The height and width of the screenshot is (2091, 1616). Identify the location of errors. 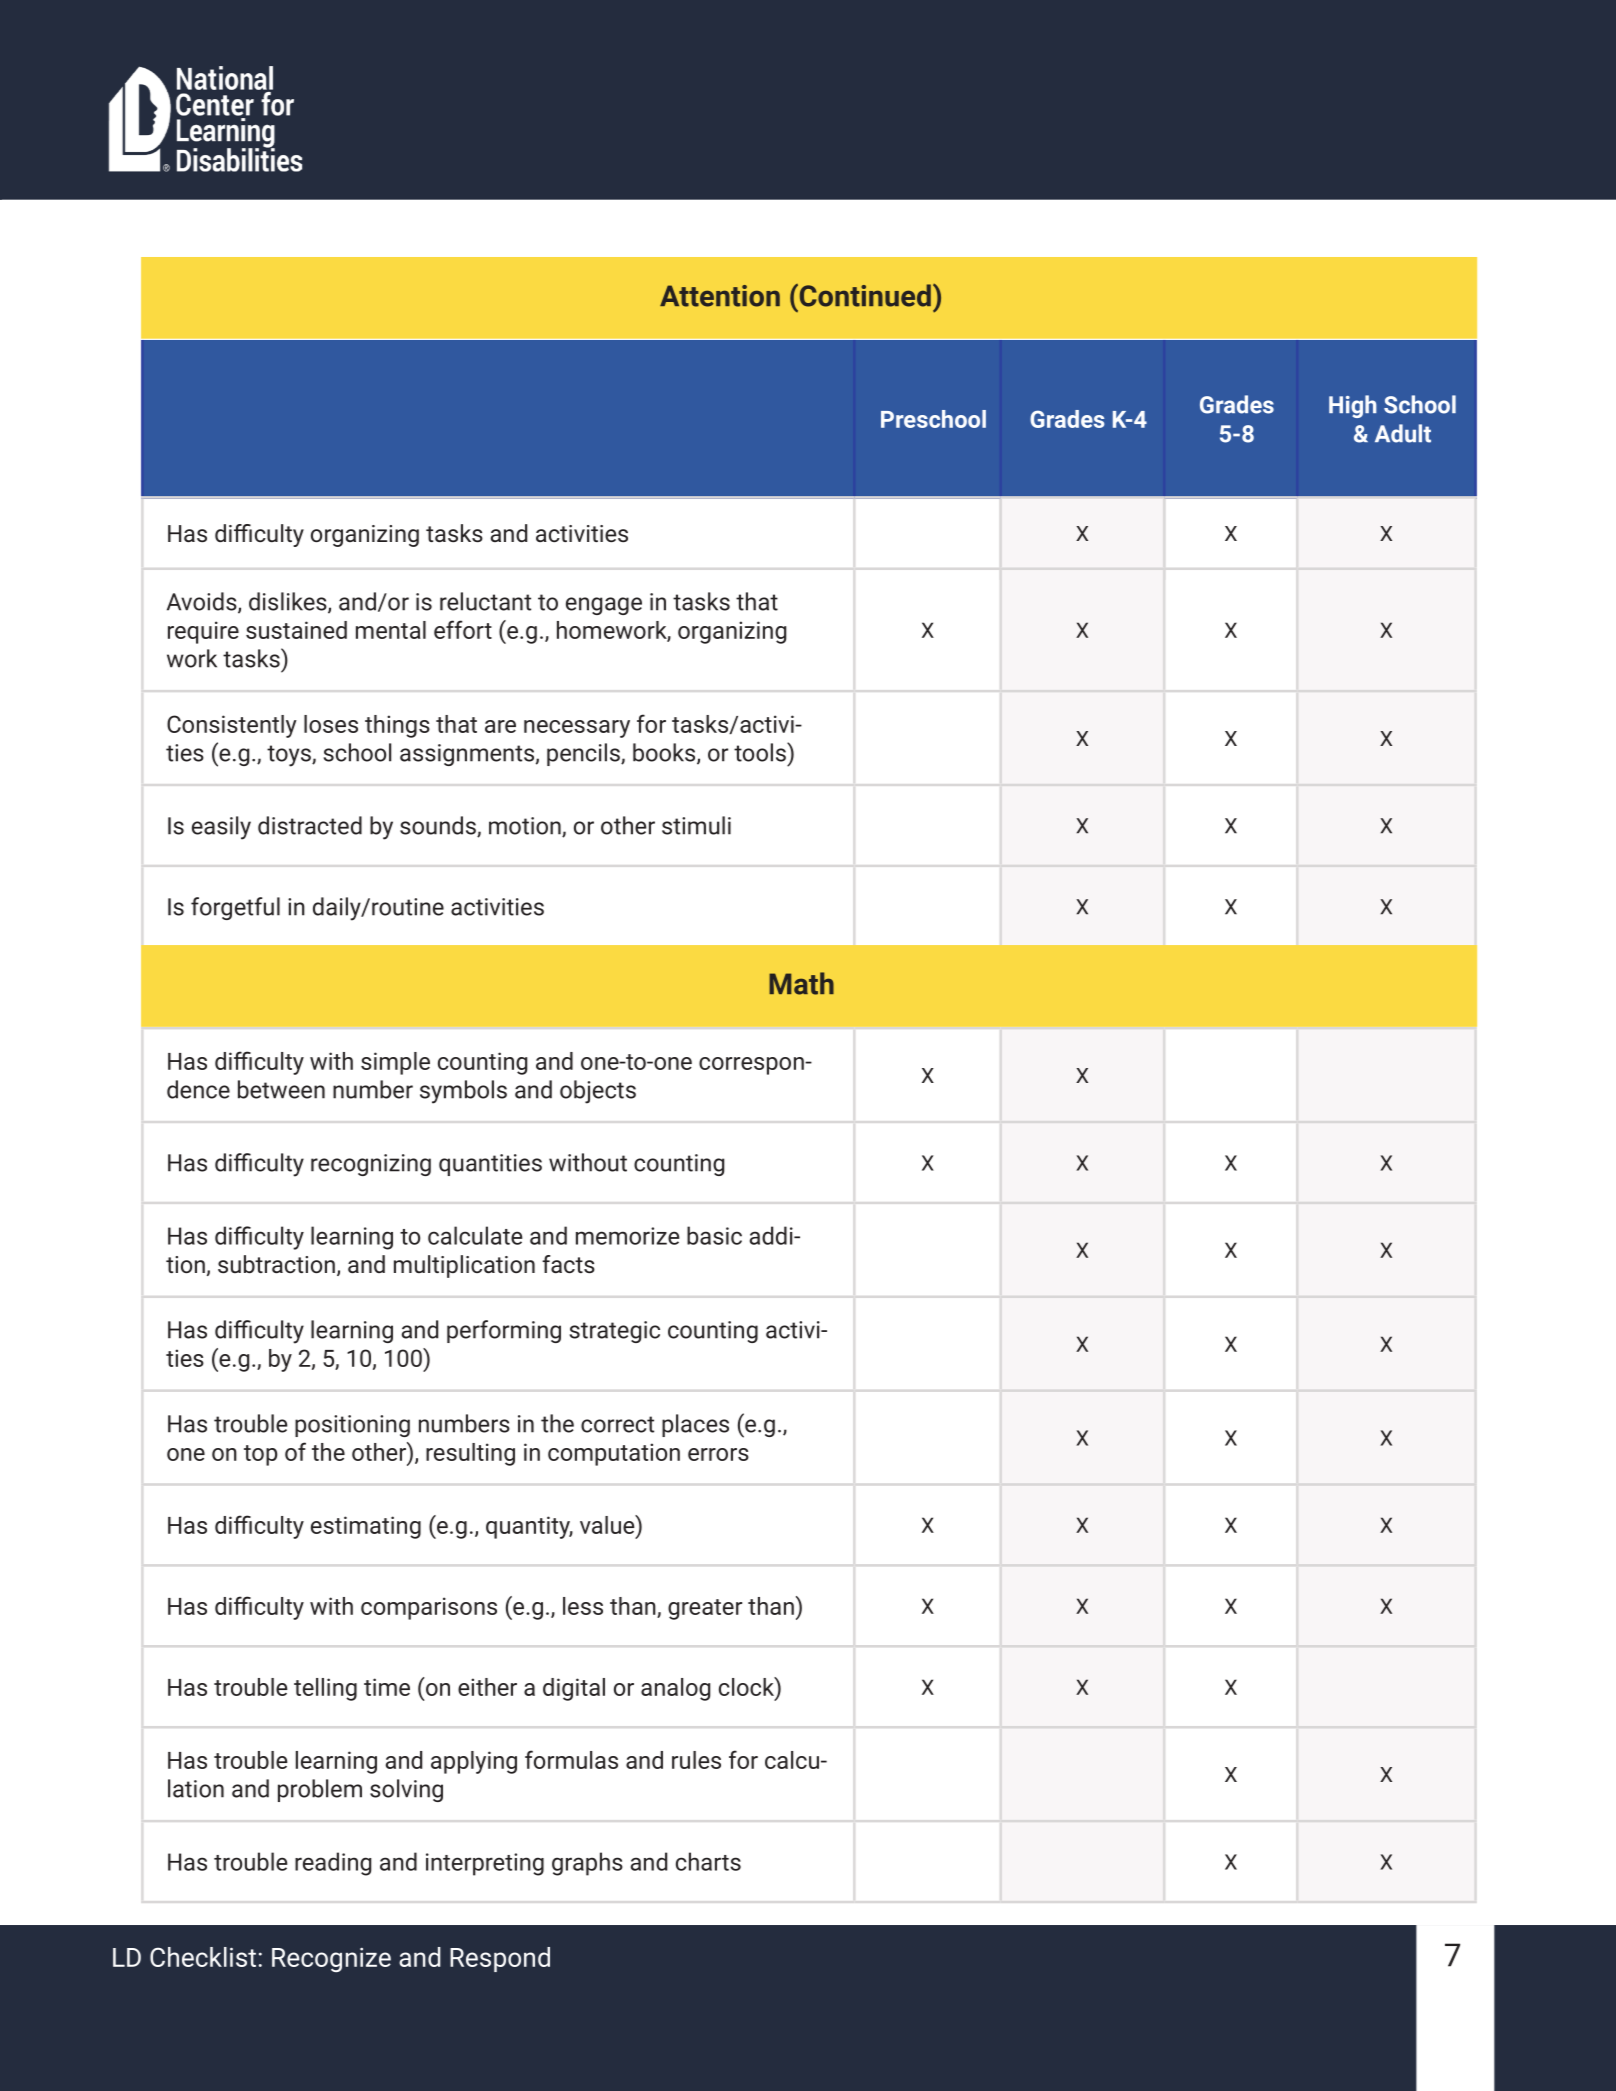
(718, 1454).
